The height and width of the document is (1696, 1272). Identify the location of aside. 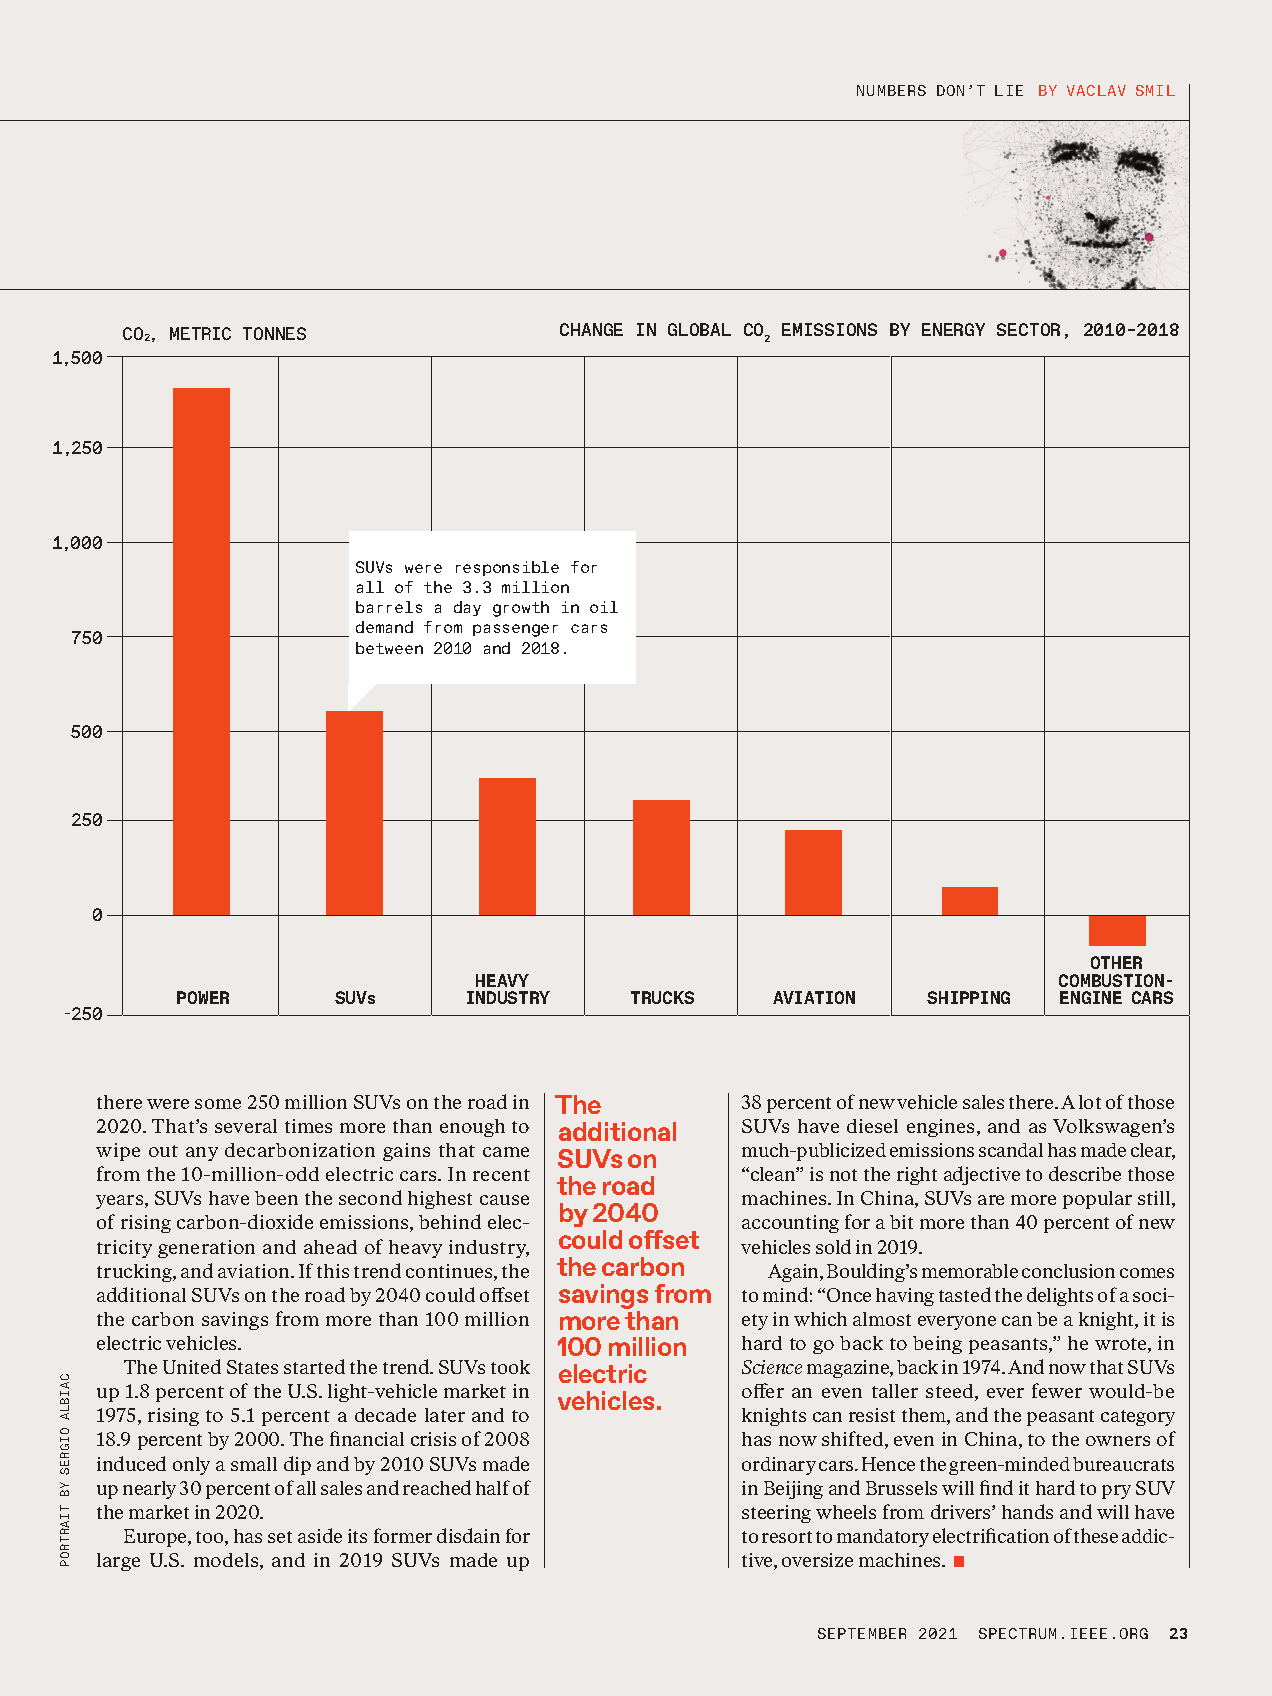
(320, 1535).
